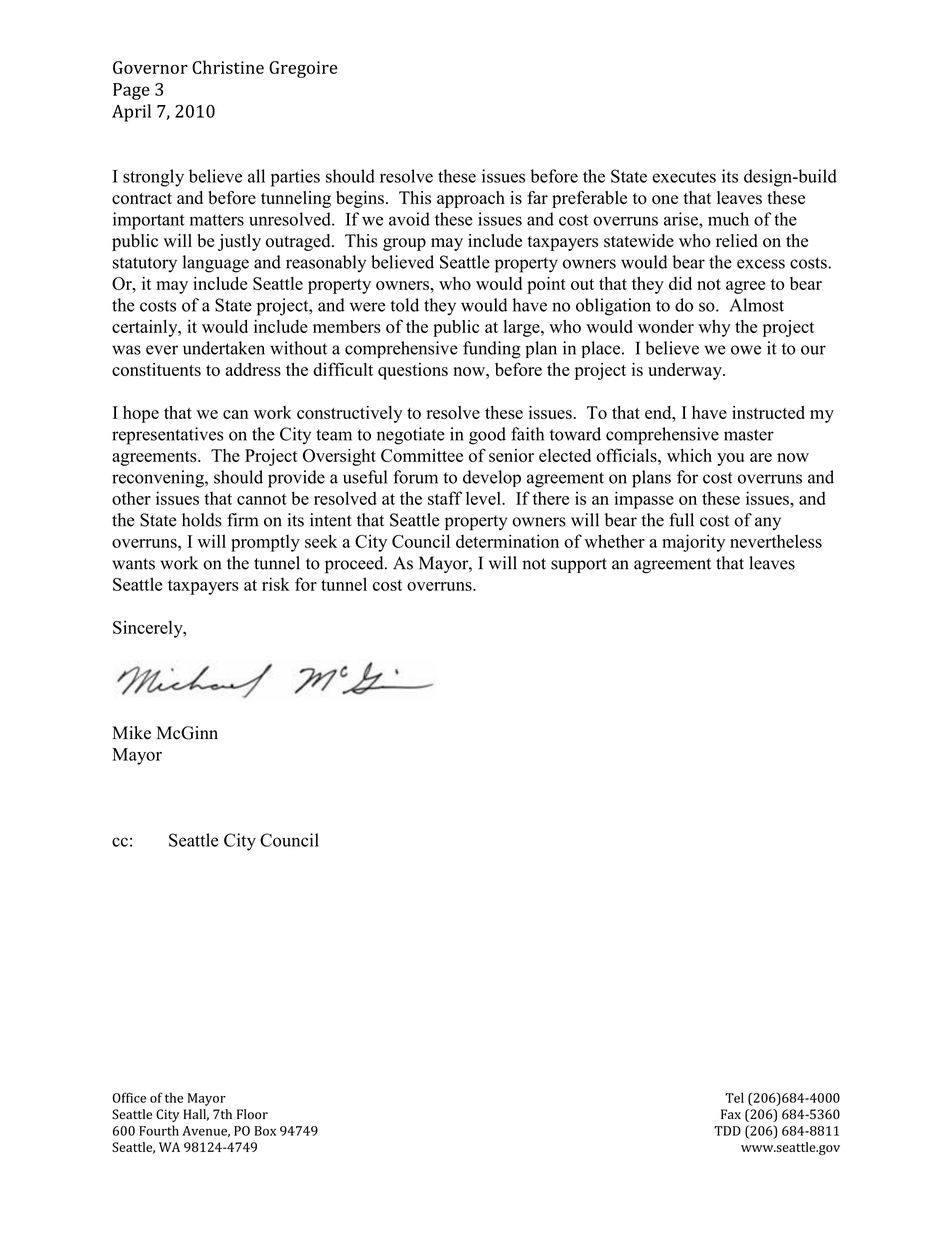  What do you see at coordinates (252, 1114) in the document?
I see `Floor` at bounding box center [252, 1114].
